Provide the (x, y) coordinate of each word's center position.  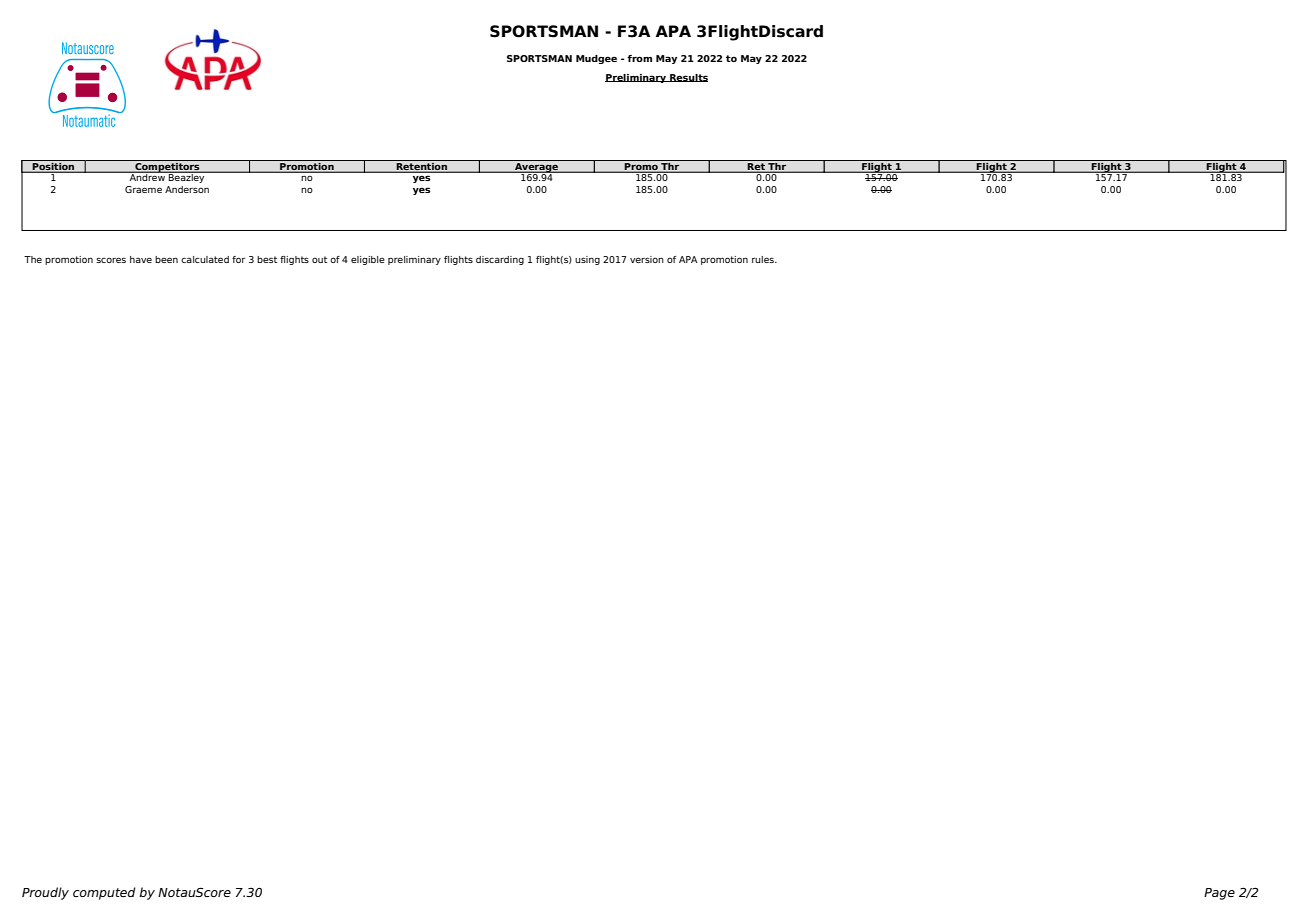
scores (111, 260)
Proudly (45, 893)
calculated (205, 259)
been (166, 259)
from (639, 58)
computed (104, 893)
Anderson (187, 189)
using (587, 260)
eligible (368, 260)
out (319, 259)
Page (1219, 894)
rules (764, 259)
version (647, 259)
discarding (500, 260)
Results (688, 78)
